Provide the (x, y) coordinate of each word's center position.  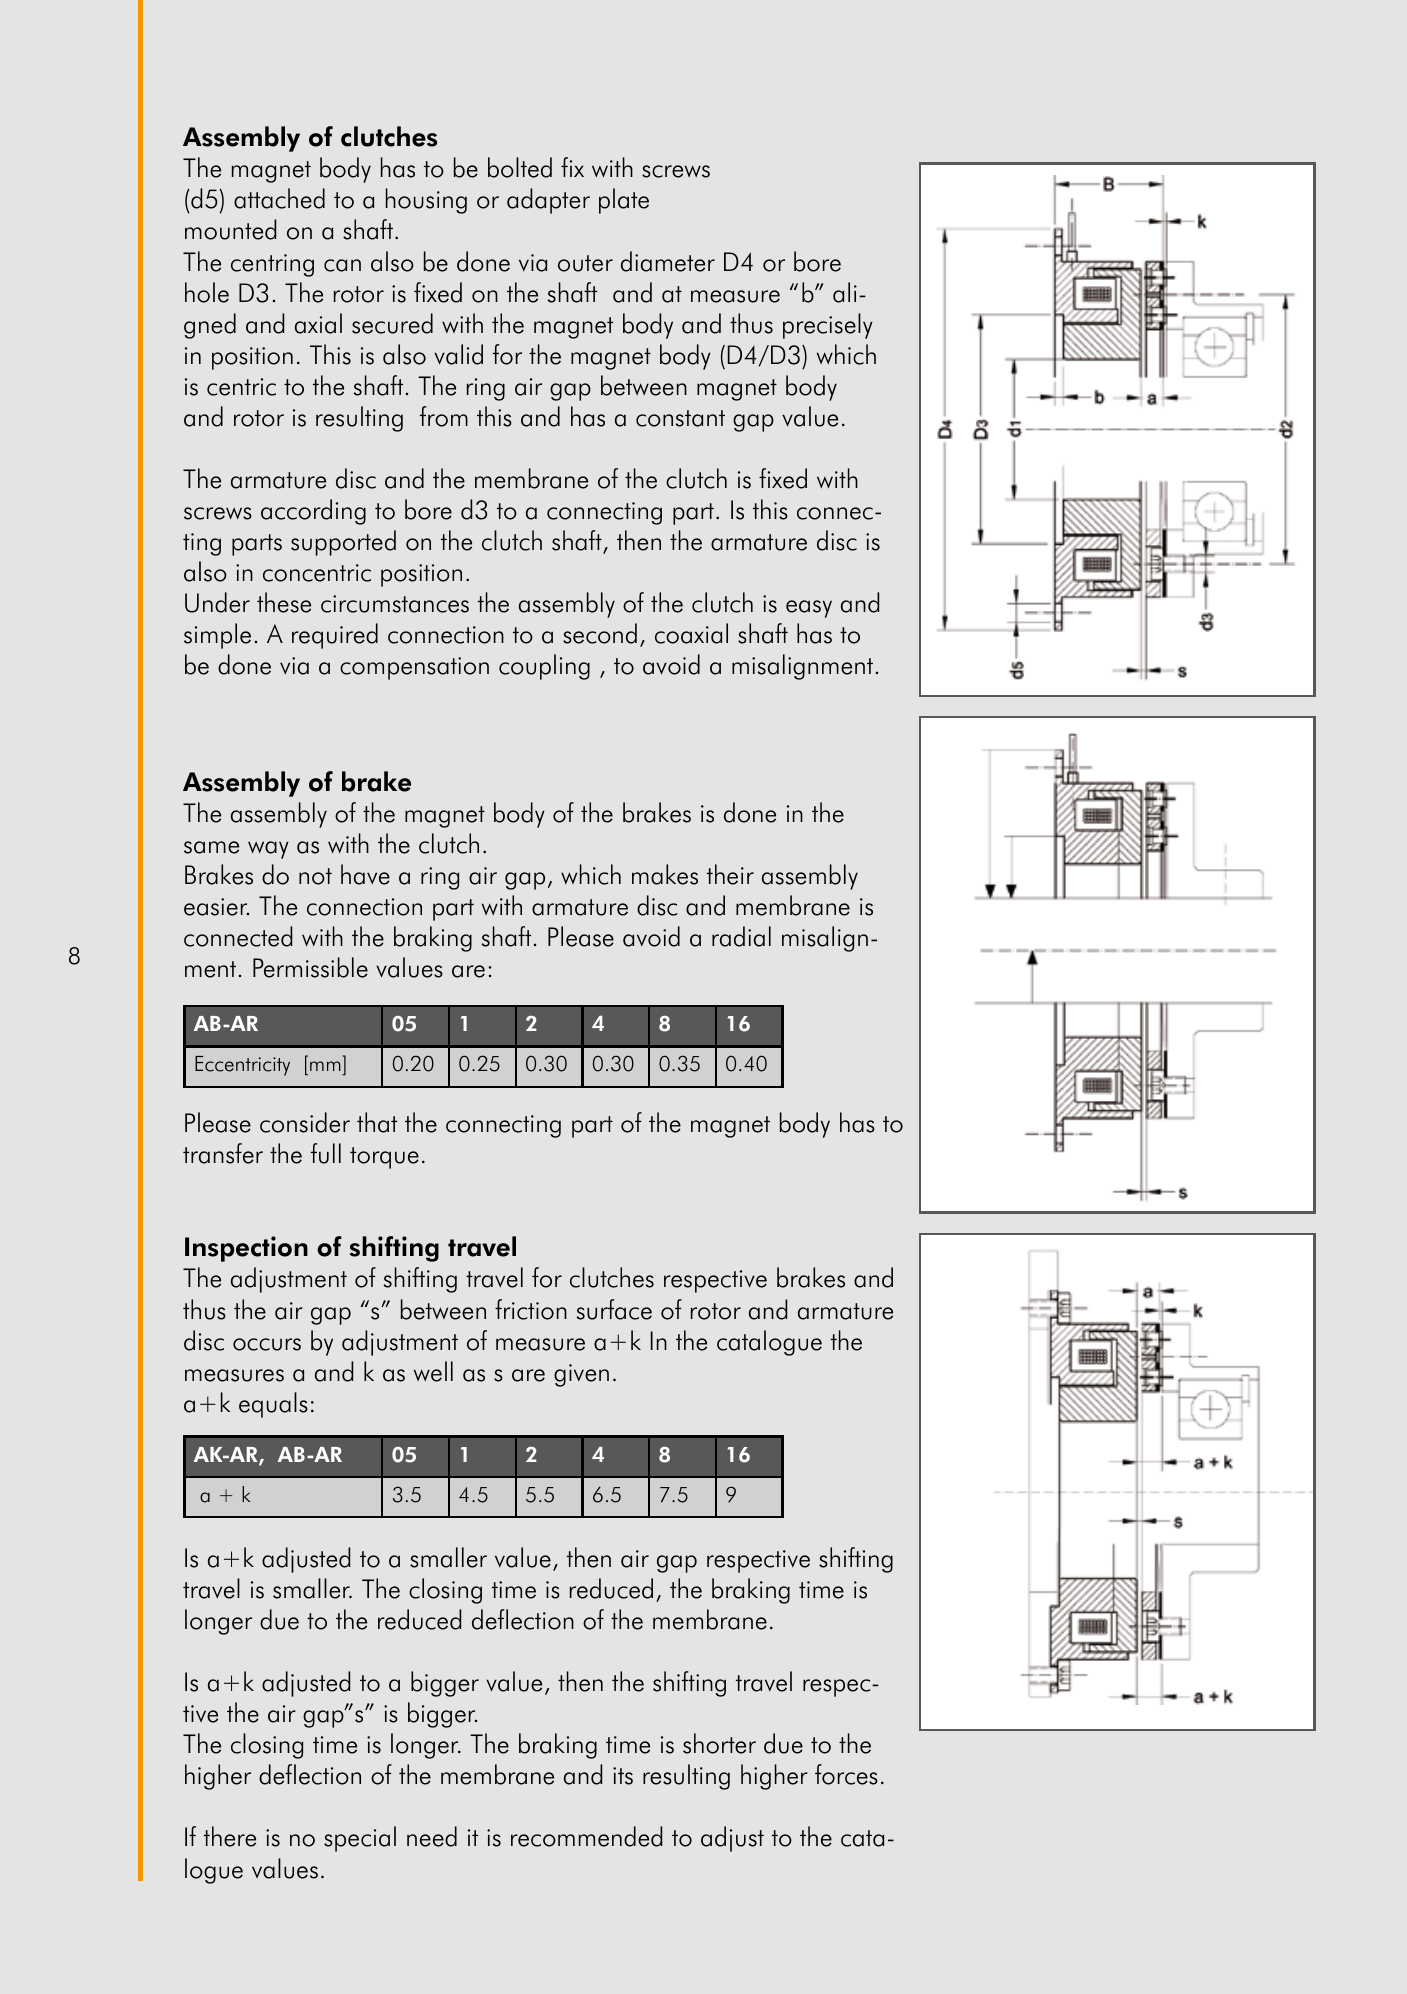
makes (665, 874)
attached (279, 198)
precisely (828, 326)
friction (531, 1309)
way (268, 850)
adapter (548, 201)
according (313, 512)
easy (809, 609)
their (730, 874)
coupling (544, 667)
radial (741, 936)
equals (273, 1405)
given (581, 1375)
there (230, 1836)
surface (614, 1309)
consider (305, 1122)
